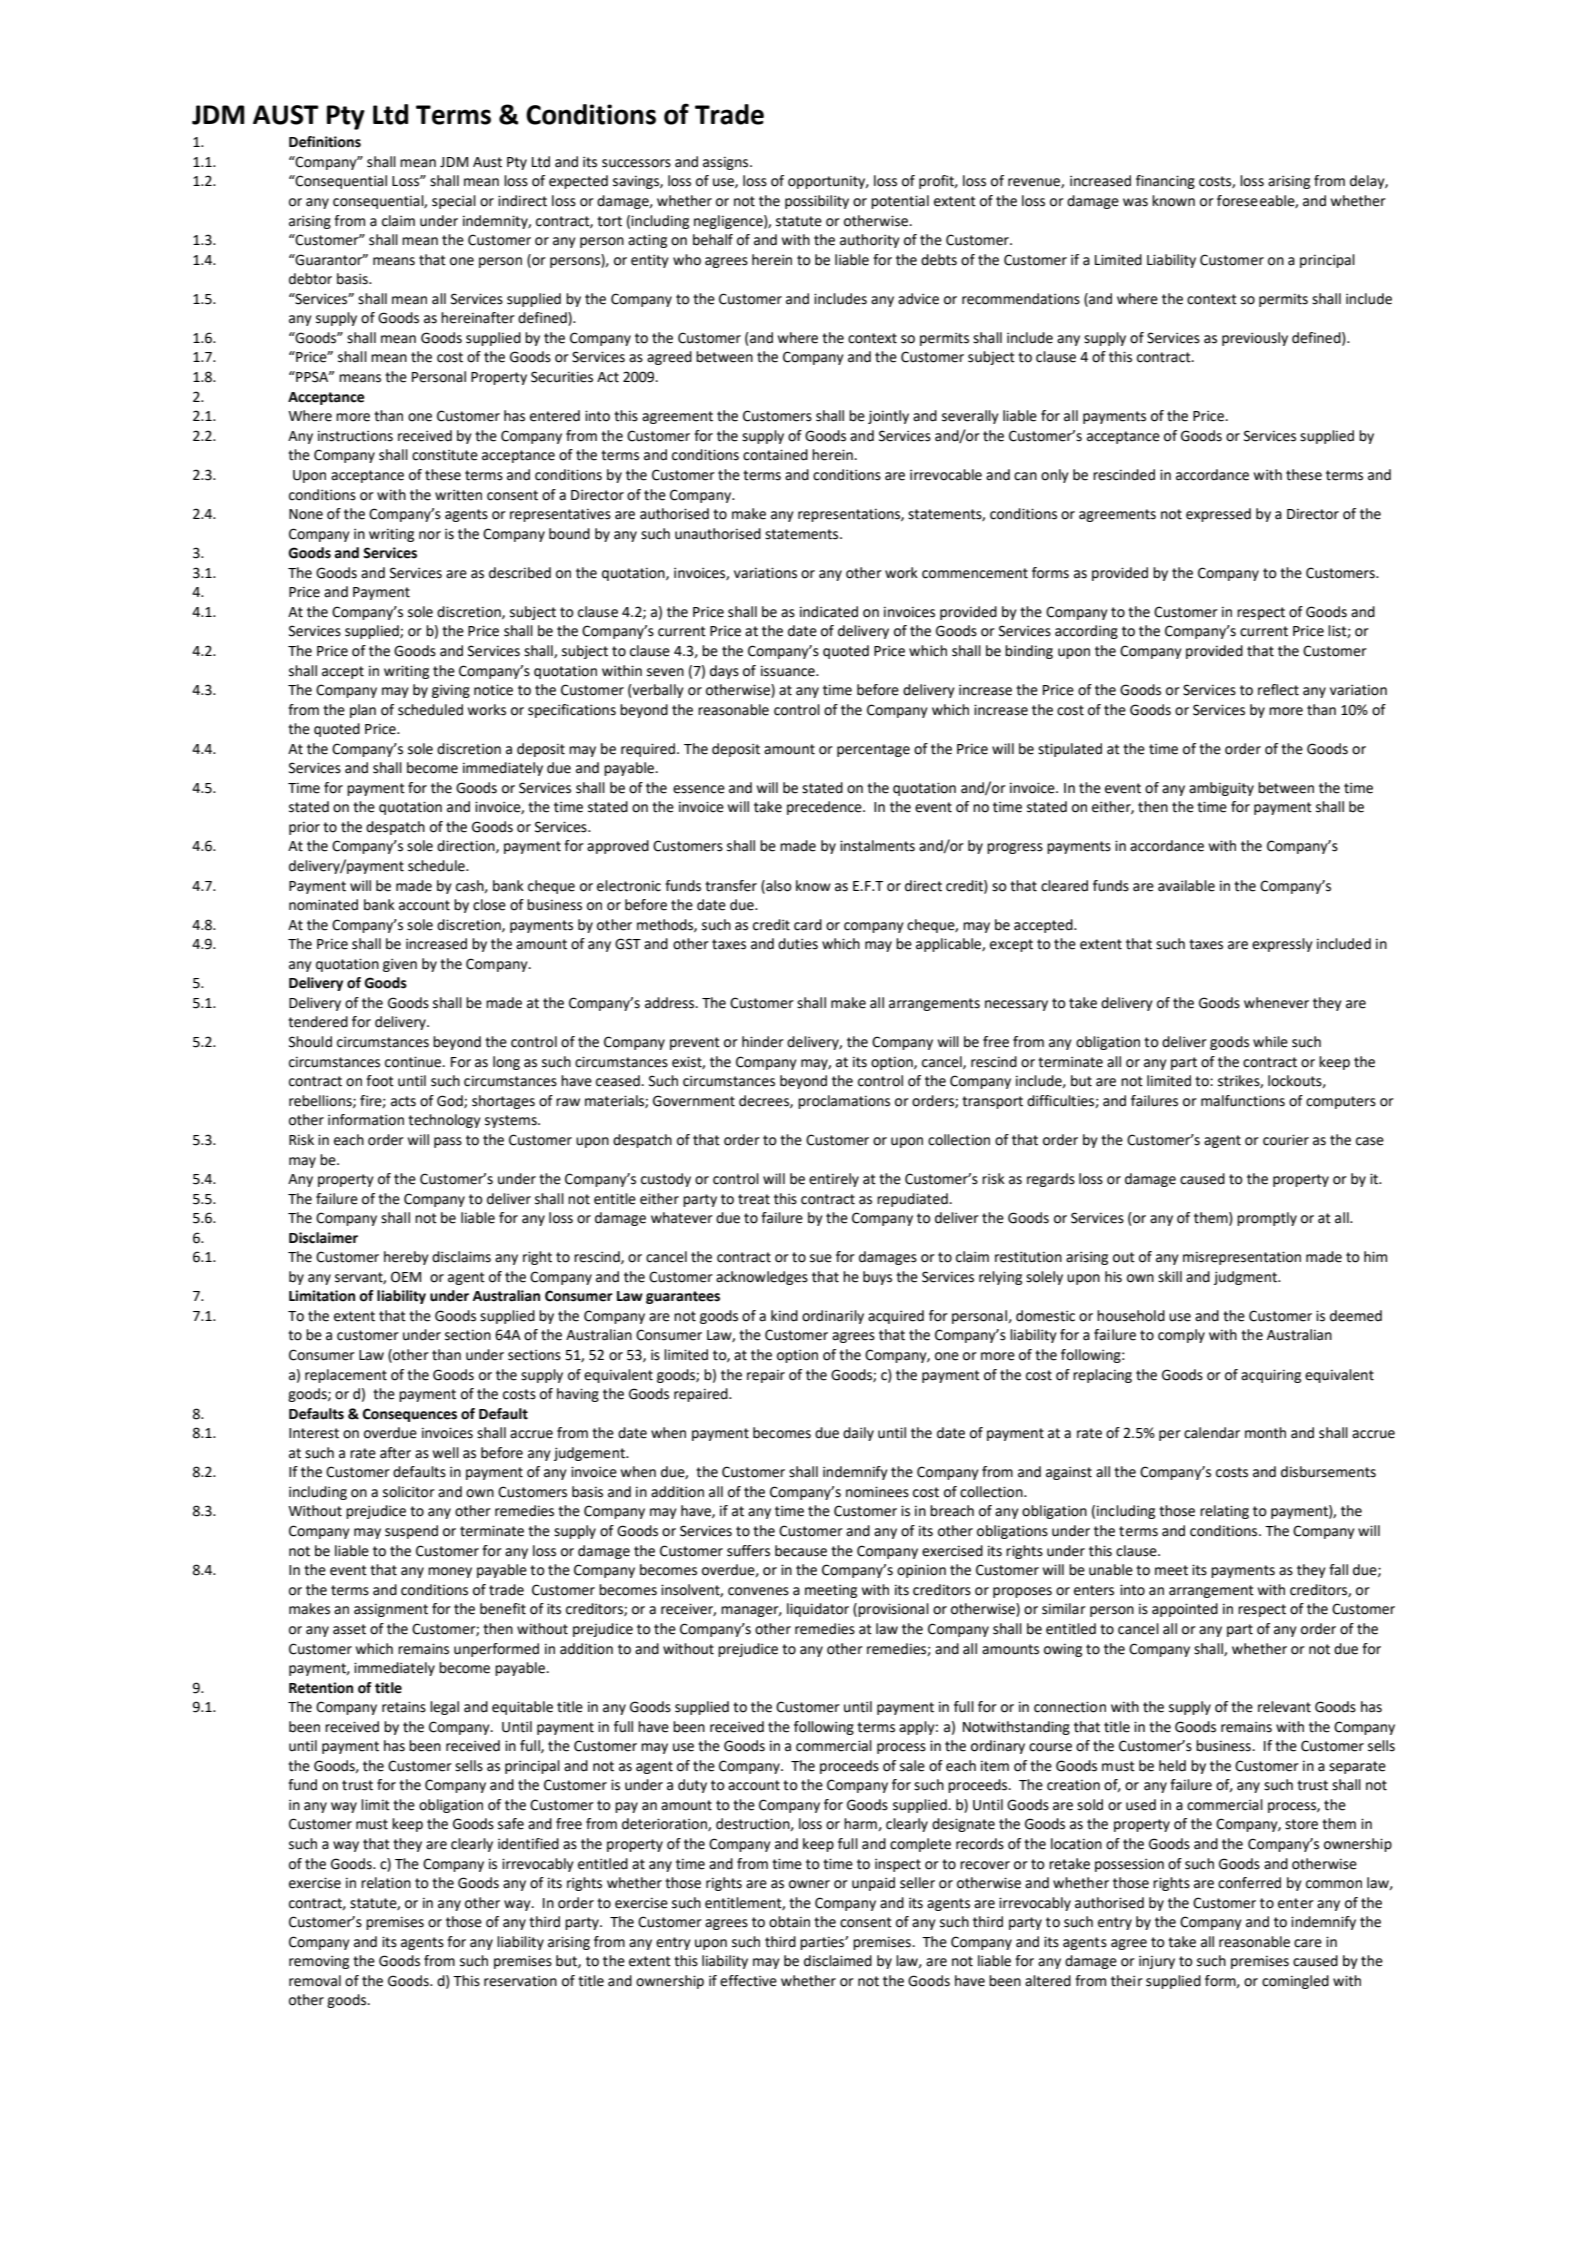 This page has height=2248, width=1590. Describe the element at coordinates (817, 202) in the page. I see `possibility` at that location.
